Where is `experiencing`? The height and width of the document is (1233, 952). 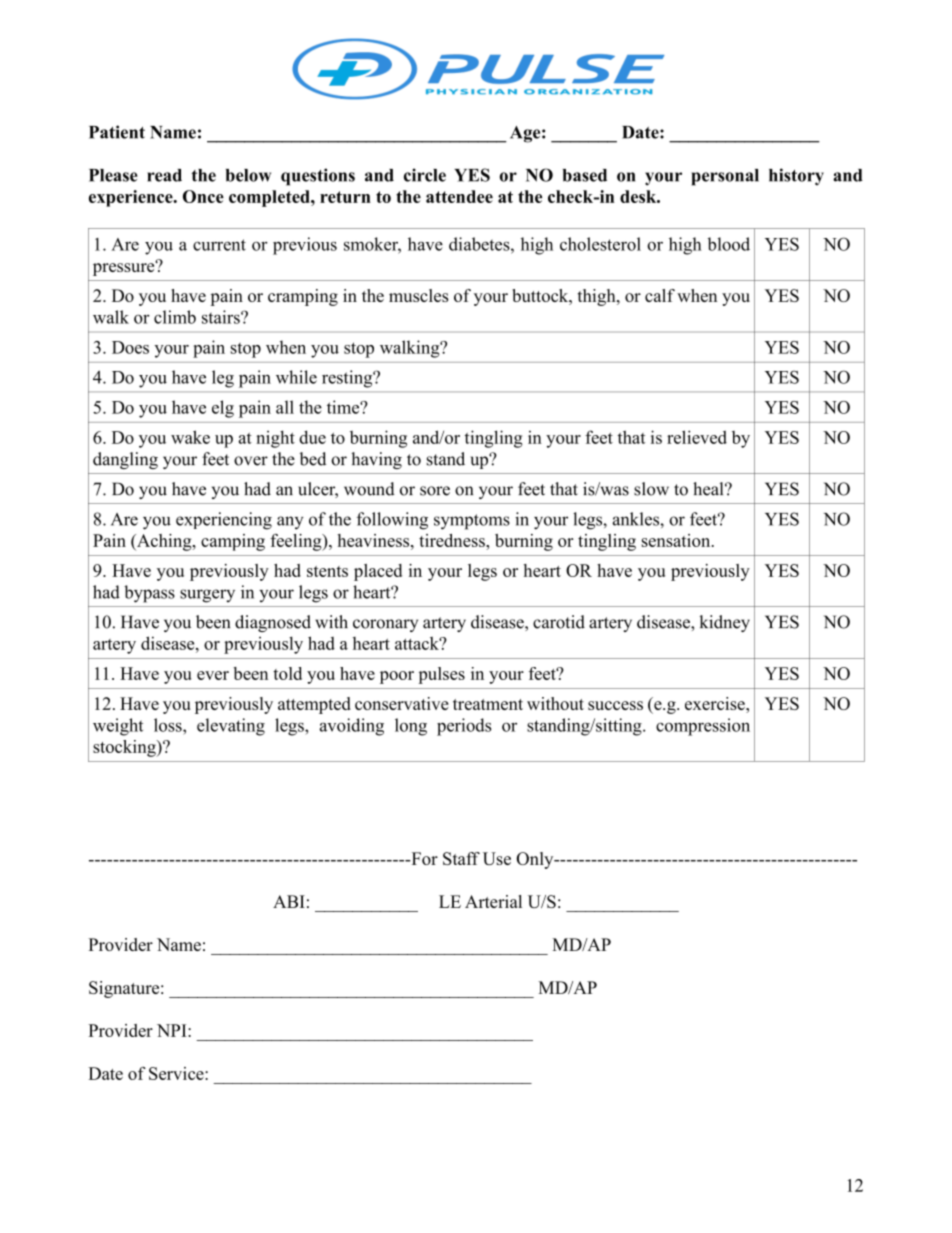
experiencing is located at coordinates (224, 521).
